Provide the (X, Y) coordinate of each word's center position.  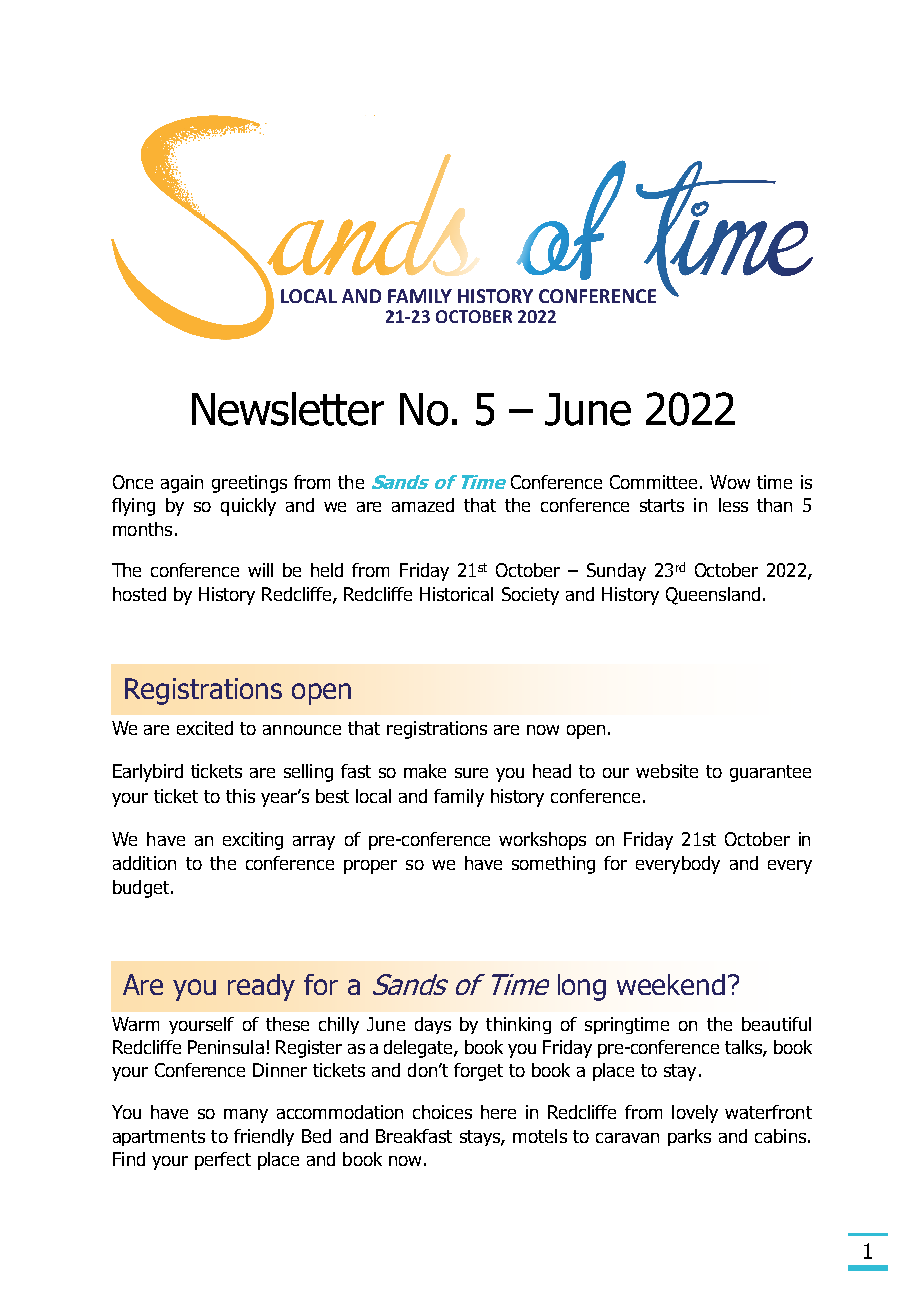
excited (205, 728)
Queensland (713, 596)
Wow (730, 482)
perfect (223, 1161)
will (260, 570)
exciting (253, 841)
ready (261, 987)
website (667, 771)
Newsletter (288, 409)
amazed (423, 505)
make (425, 771)
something (553, 865)
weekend (671, 984)
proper (370, 867)
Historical (456, 594)
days (433, 1025)
